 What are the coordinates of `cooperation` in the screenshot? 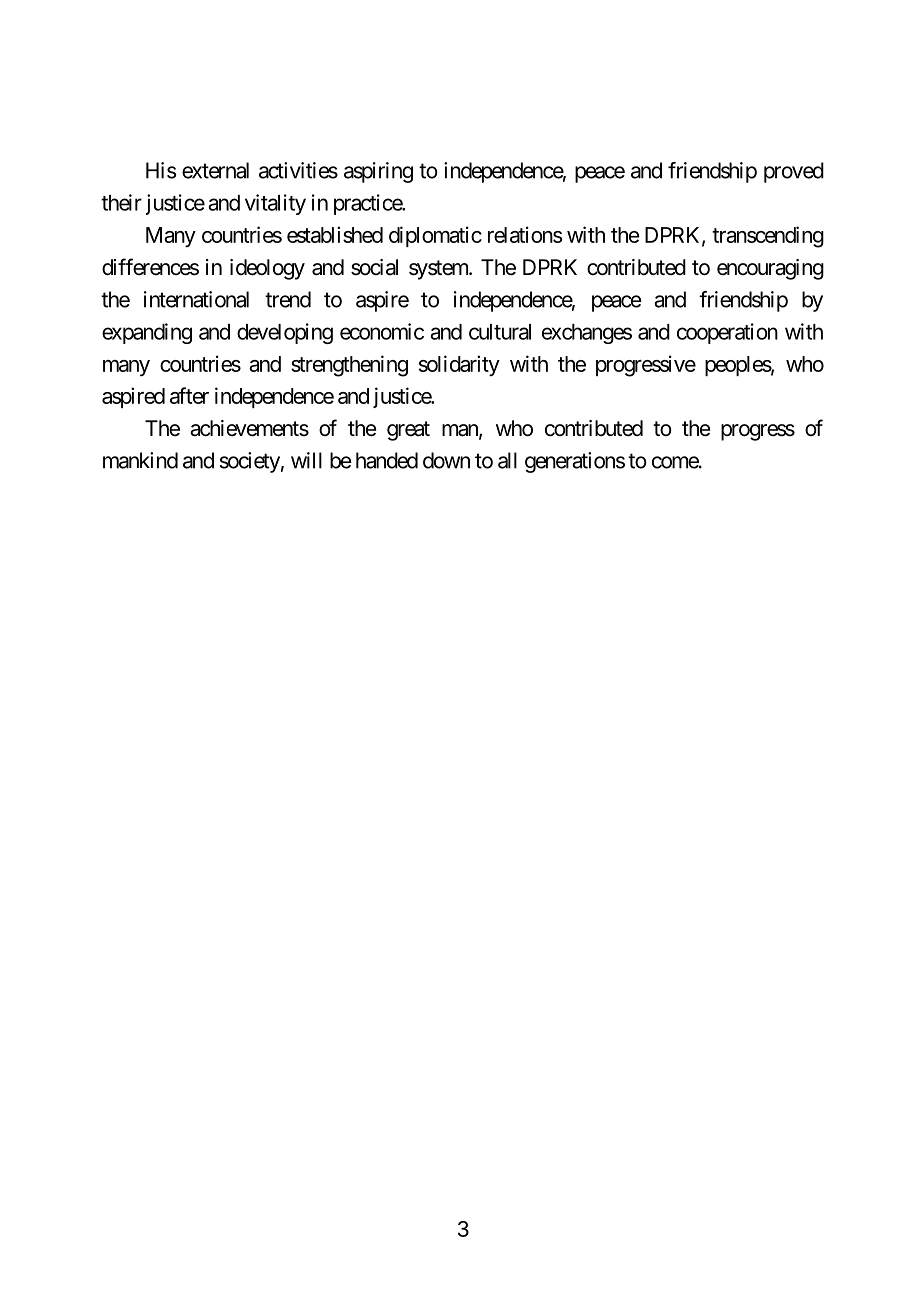 It's located at (727, 333).
